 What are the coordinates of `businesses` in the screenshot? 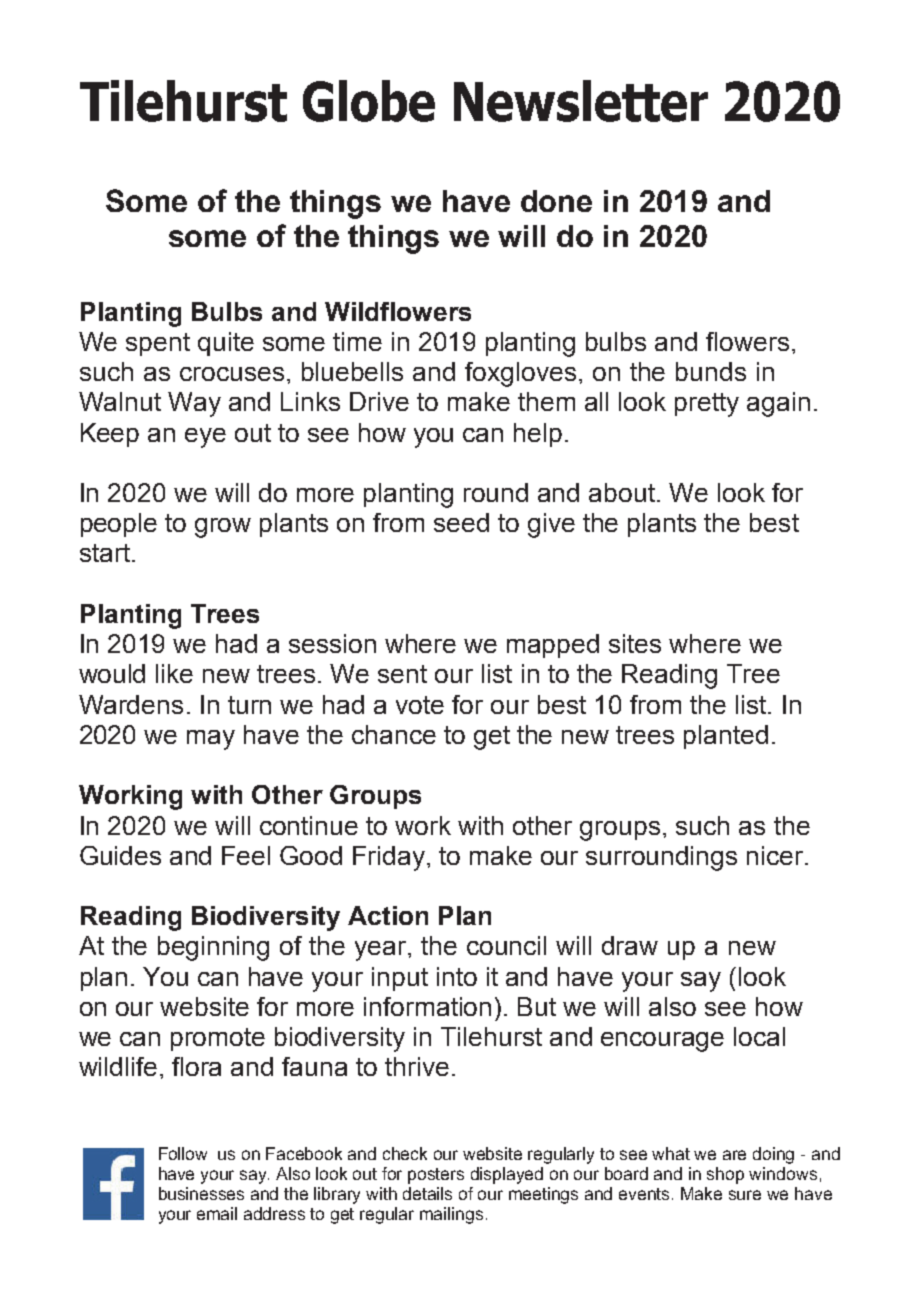 It's located at (201, 1193).
